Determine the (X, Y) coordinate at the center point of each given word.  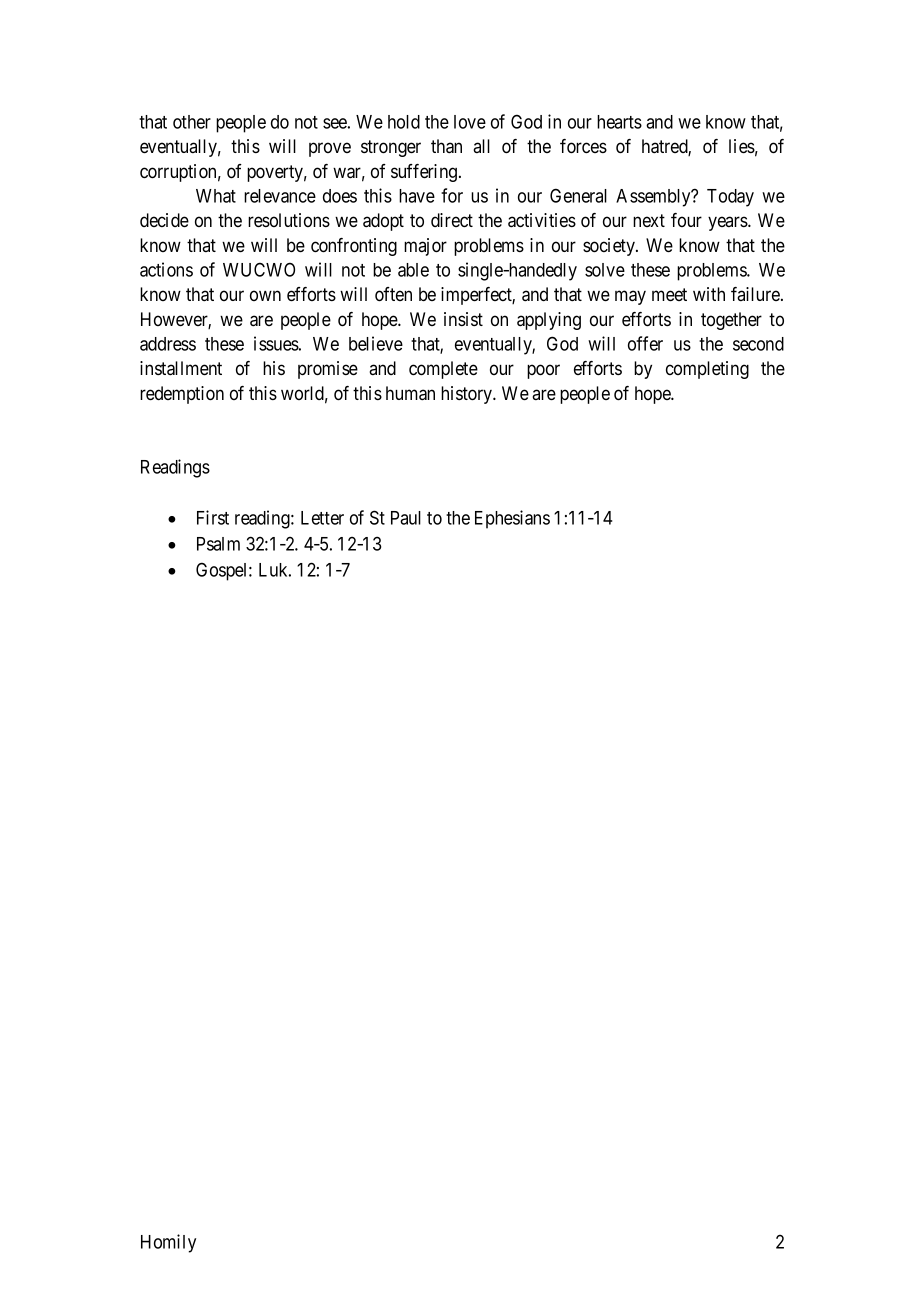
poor (543, 371)
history (468, 395)
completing (707, 370)
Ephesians (512, 519)
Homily (168, 1243)
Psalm (218, 544)
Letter (322, 518)
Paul (406, 518)
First (213, 517)
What (216, 196)
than (446, 146)
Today (730, 198)
